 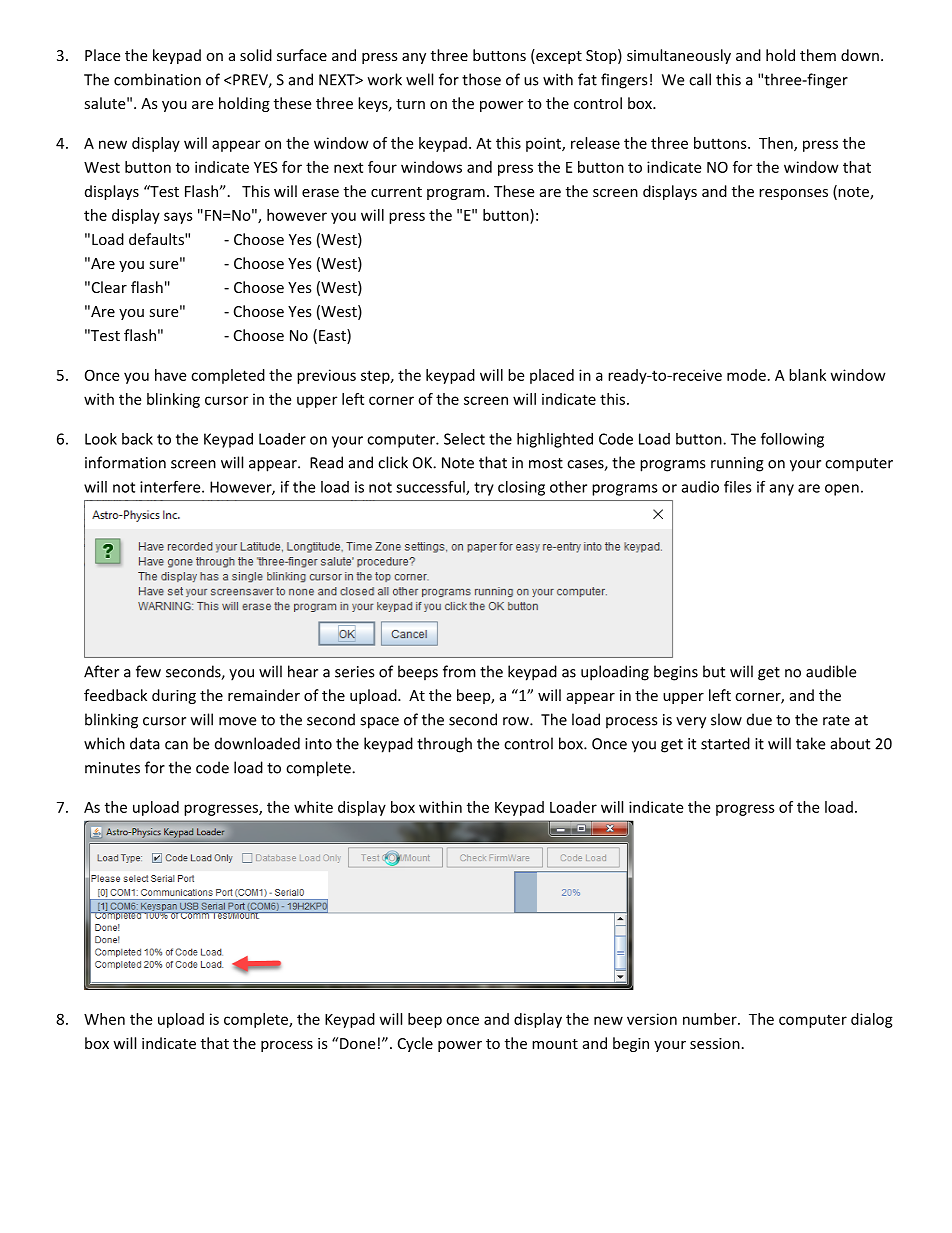 I want to click on have, so click(x=170, y=375).
